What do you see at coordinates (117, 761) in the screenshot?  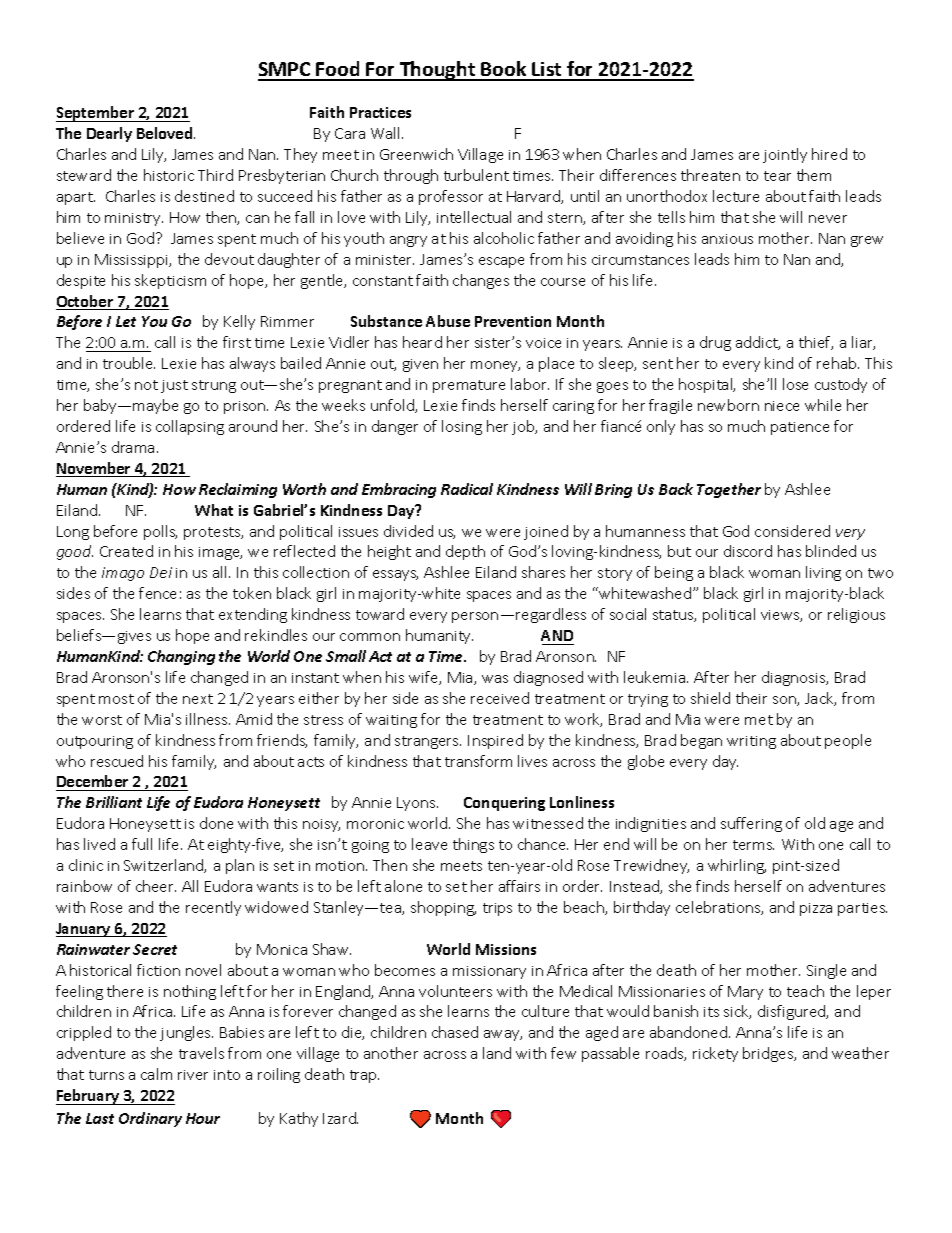 I see `rescued` at bounding box center [117, 761].
